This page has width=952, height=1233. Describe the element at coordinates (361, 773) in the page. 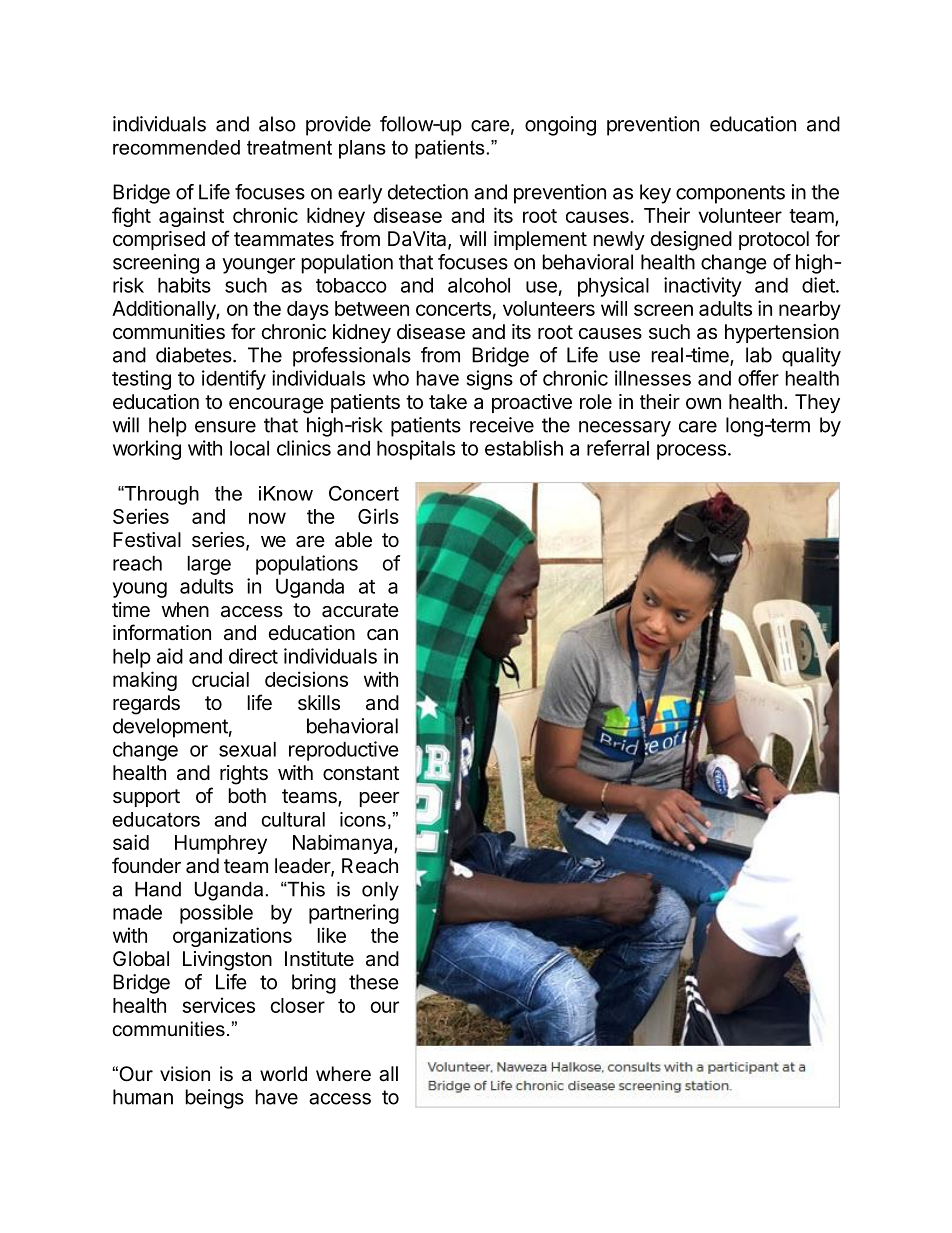

I see `constant` at that location.
